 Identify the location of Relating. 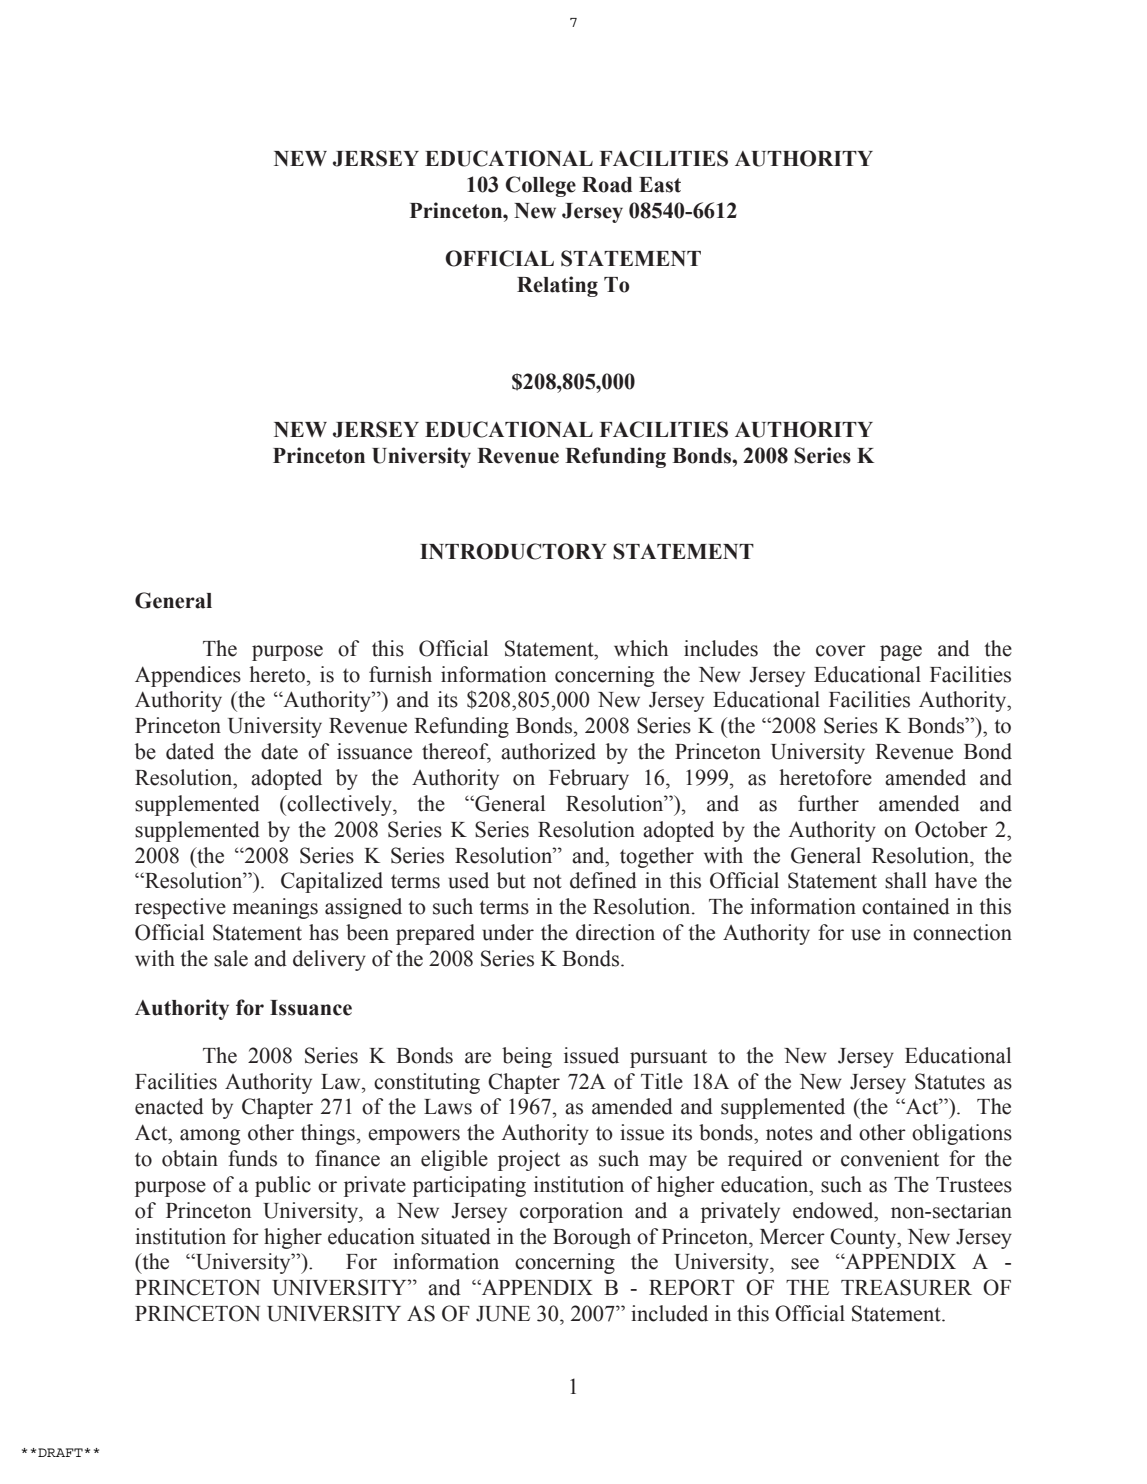
(557, 286).
